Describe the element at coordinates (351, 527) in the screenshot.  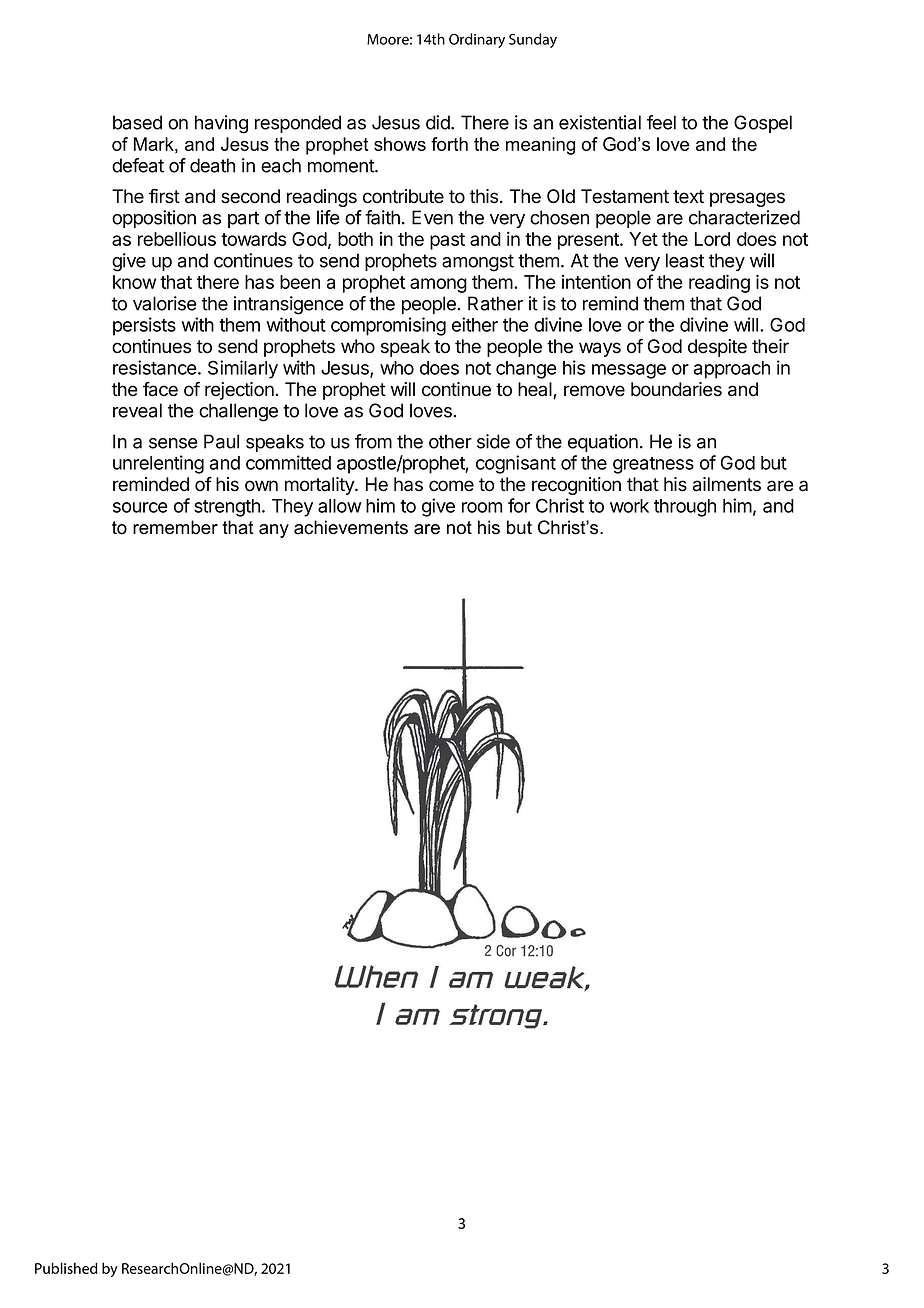
I see `achievements` at that location.
